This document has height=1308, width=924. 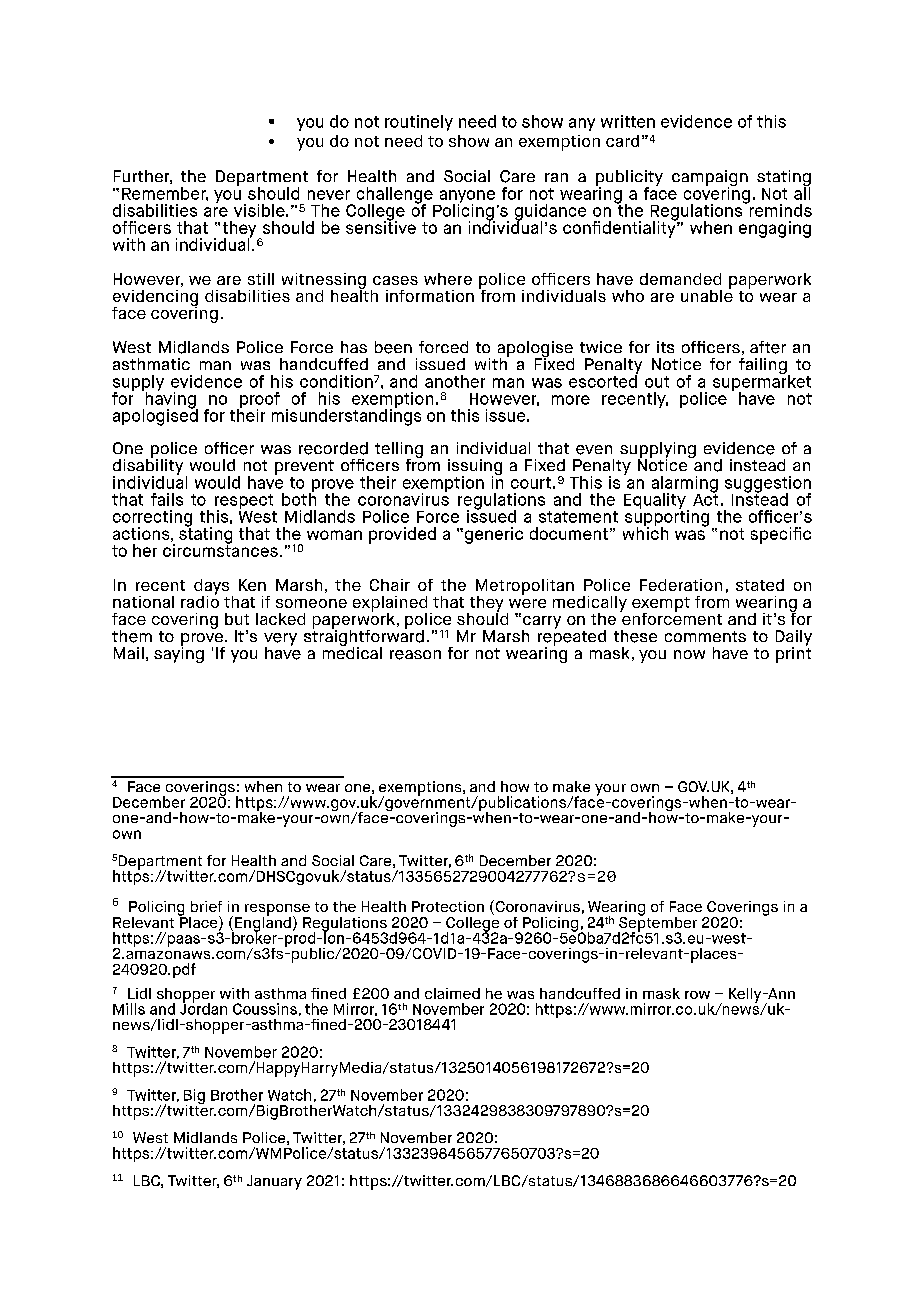 What do you see at coordinates (710, 179) in the document?
I see `campaign` at bounding box center [710, 179].
